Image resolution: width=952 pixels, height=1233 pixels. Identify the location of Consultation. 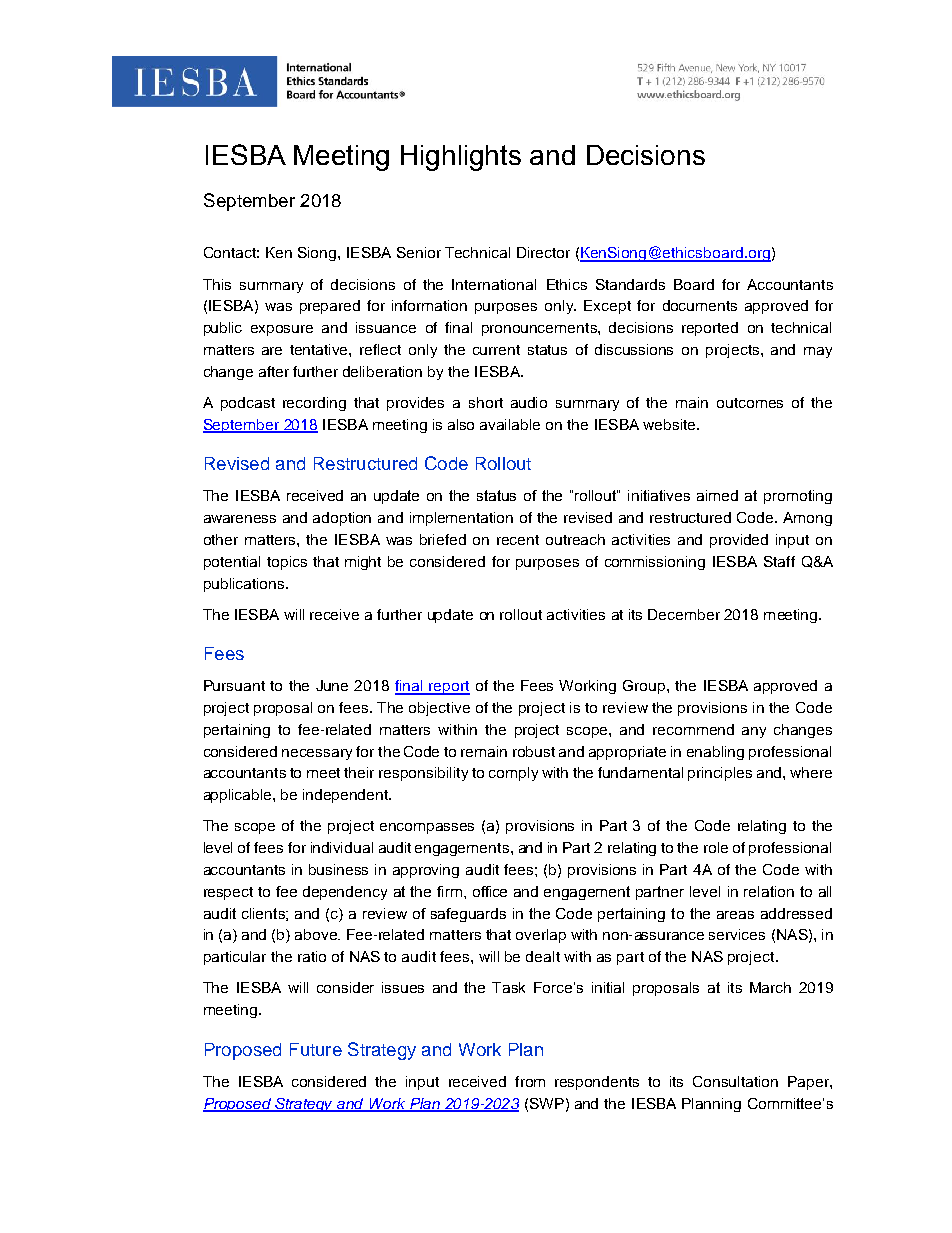
(735, 1081).
